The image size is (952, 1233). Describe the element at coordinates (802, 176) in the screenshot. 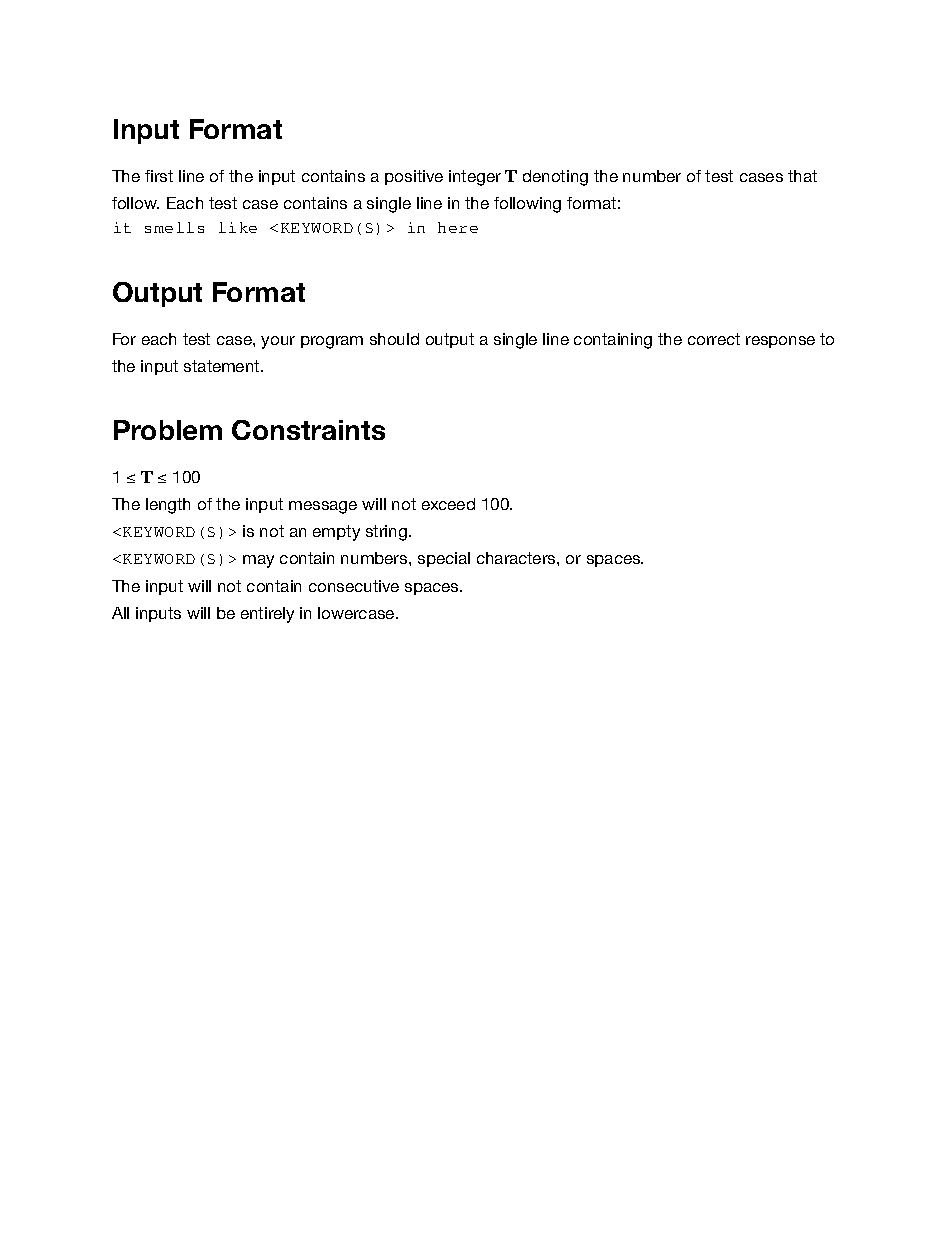

I see `that` at that location.
